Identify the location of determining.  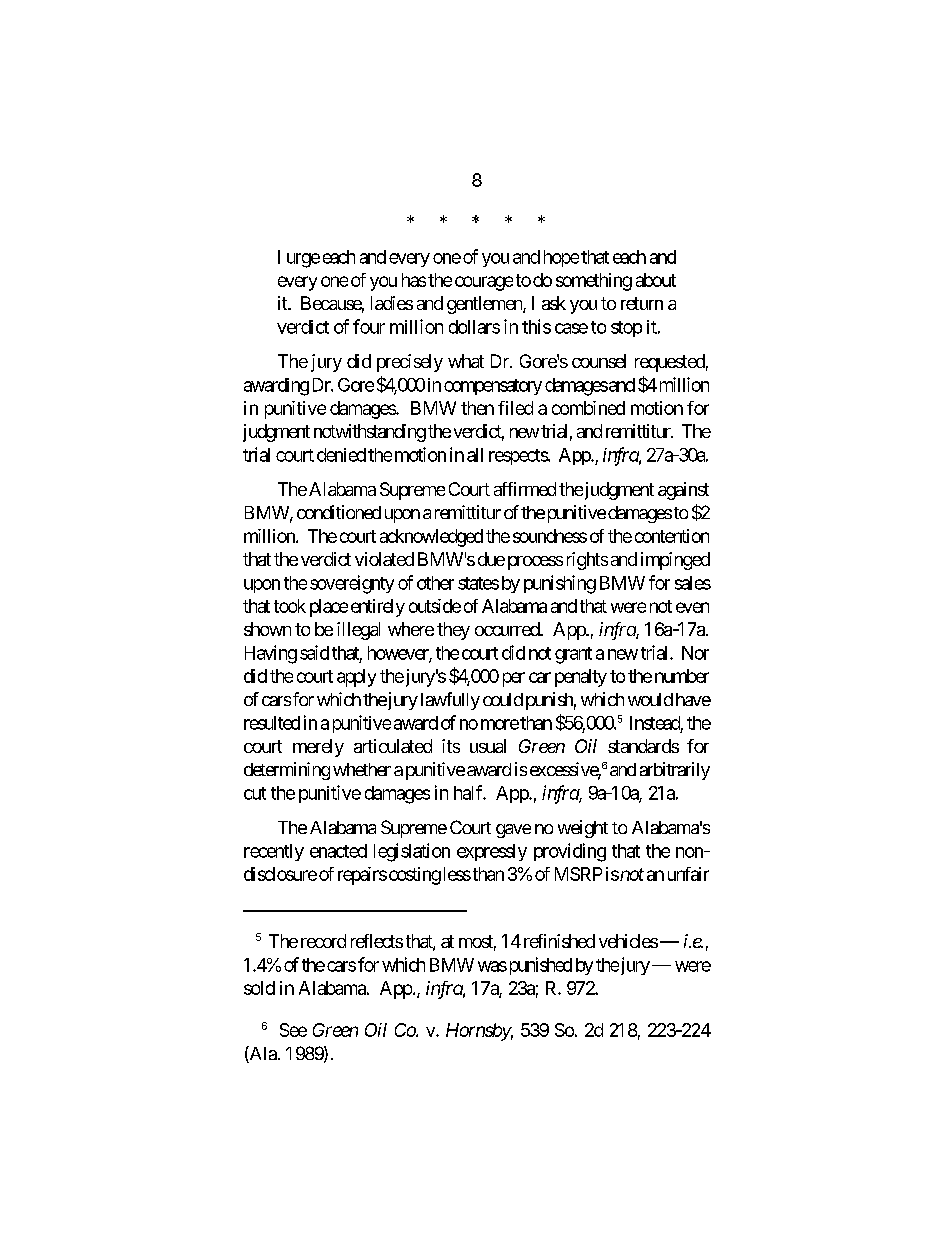
(287, 771).
